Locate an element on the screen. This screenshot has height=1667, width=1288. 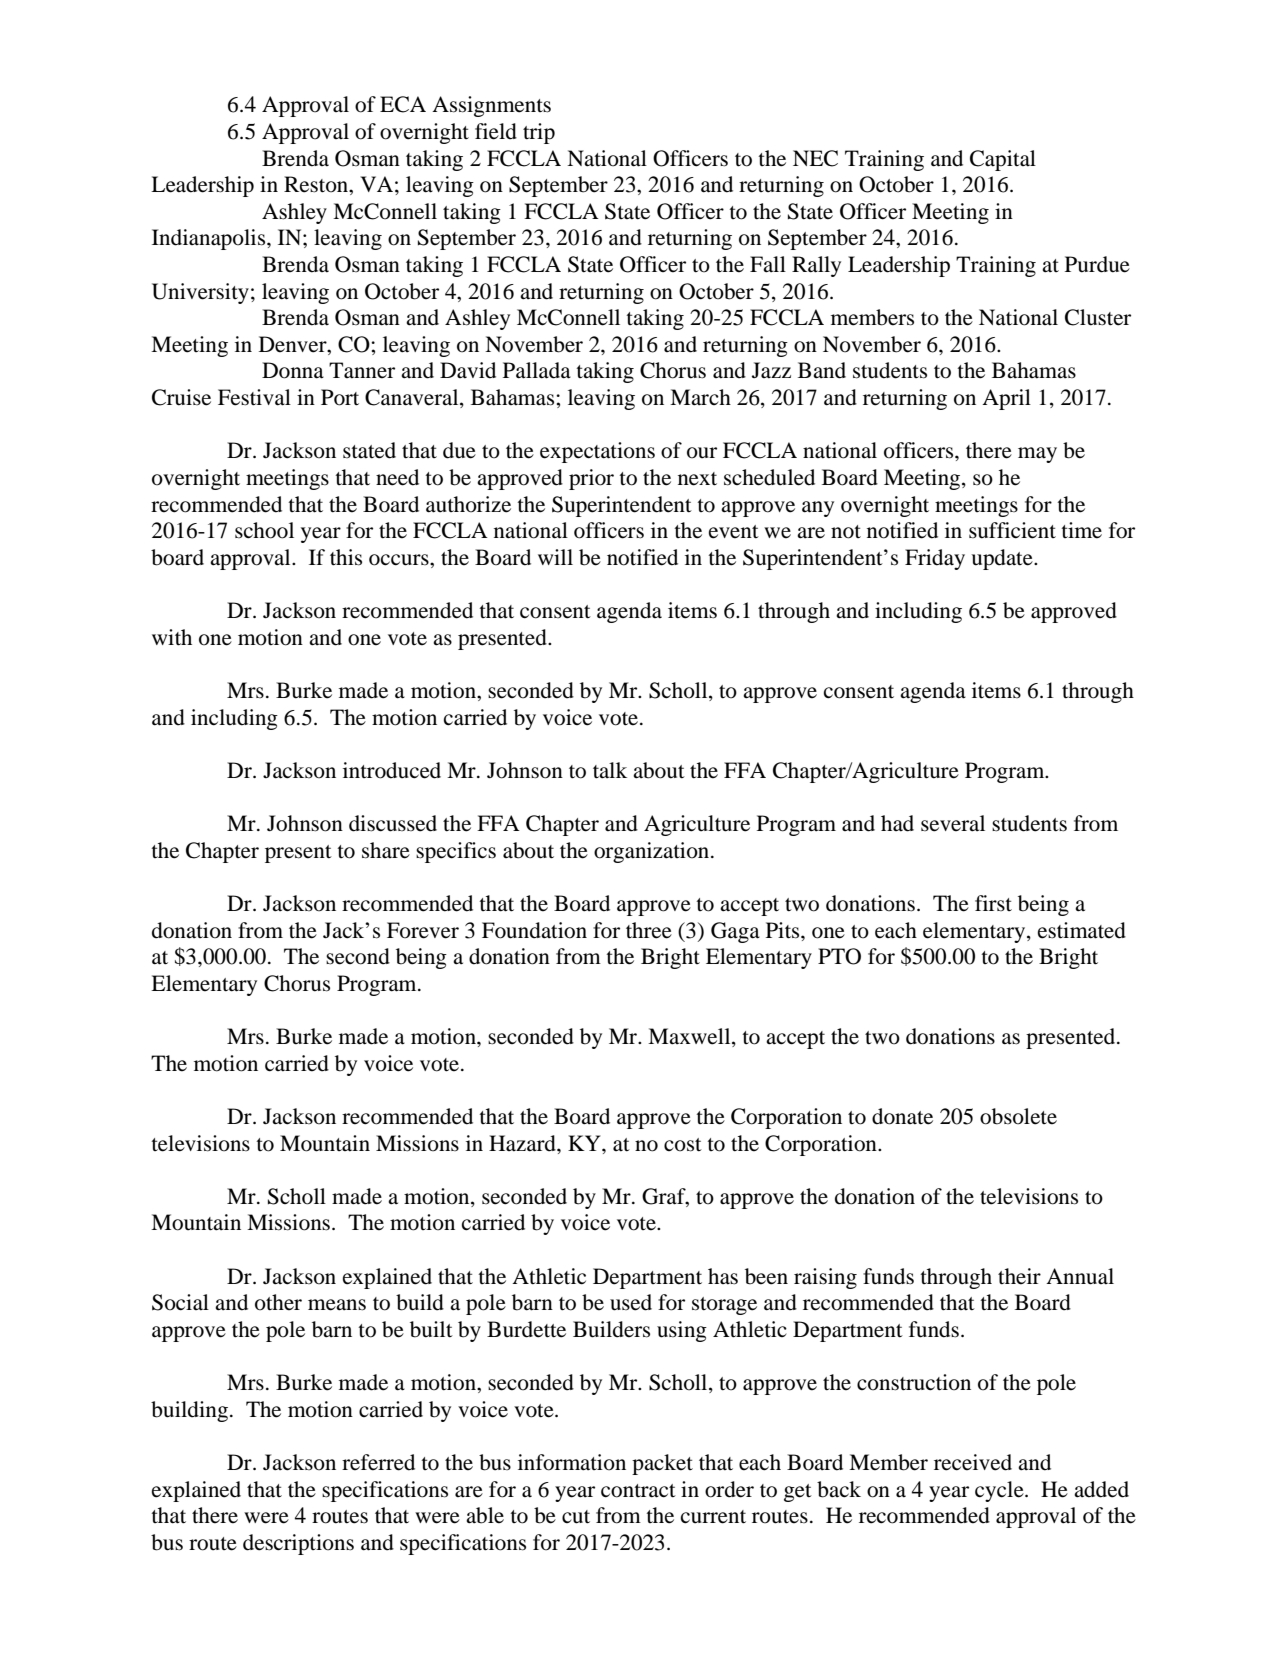
trip is located at coordinates (539, 133).
